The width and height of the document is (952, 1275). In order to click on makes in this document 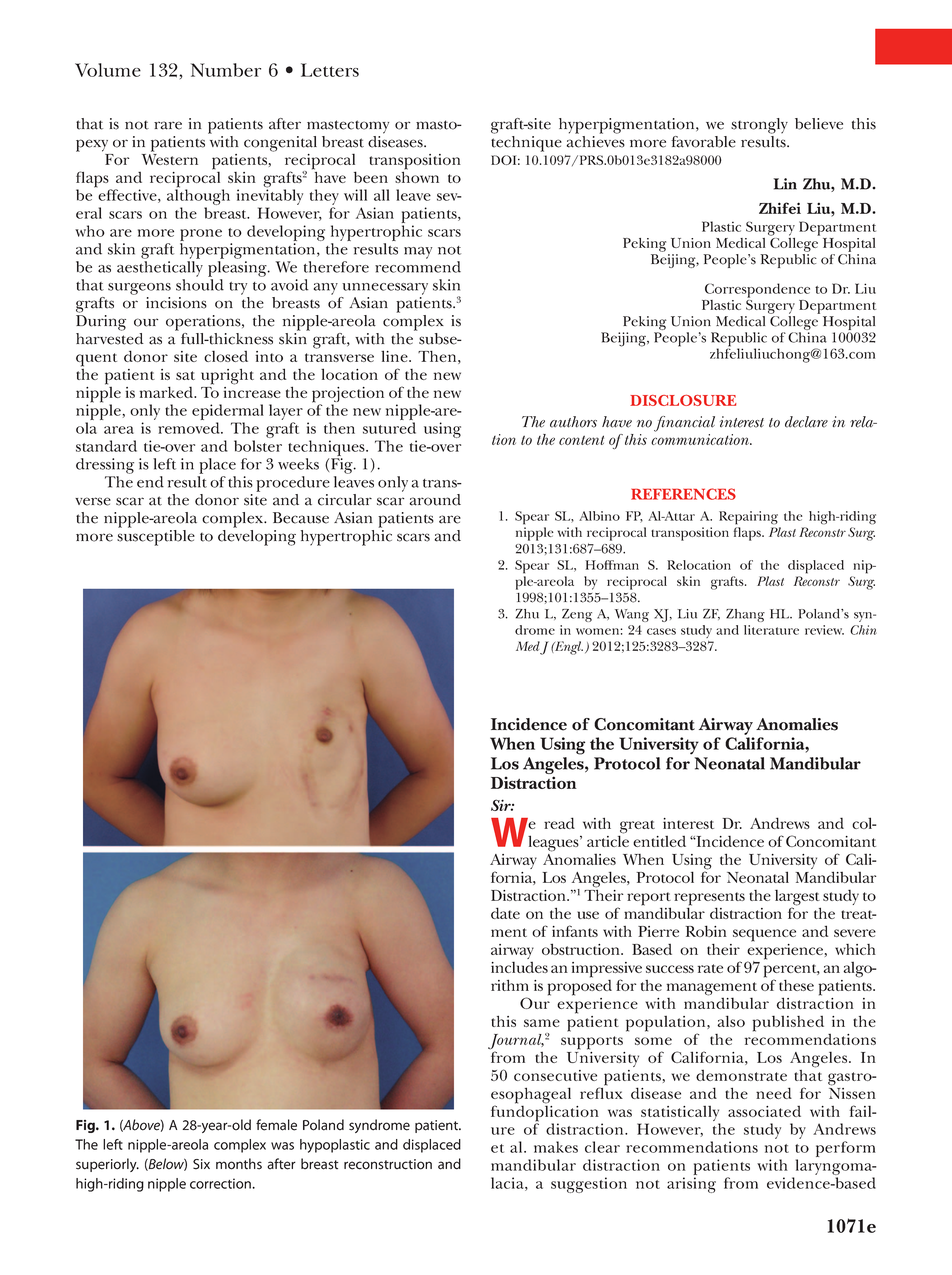, I will do `click(556, 1147)`.
